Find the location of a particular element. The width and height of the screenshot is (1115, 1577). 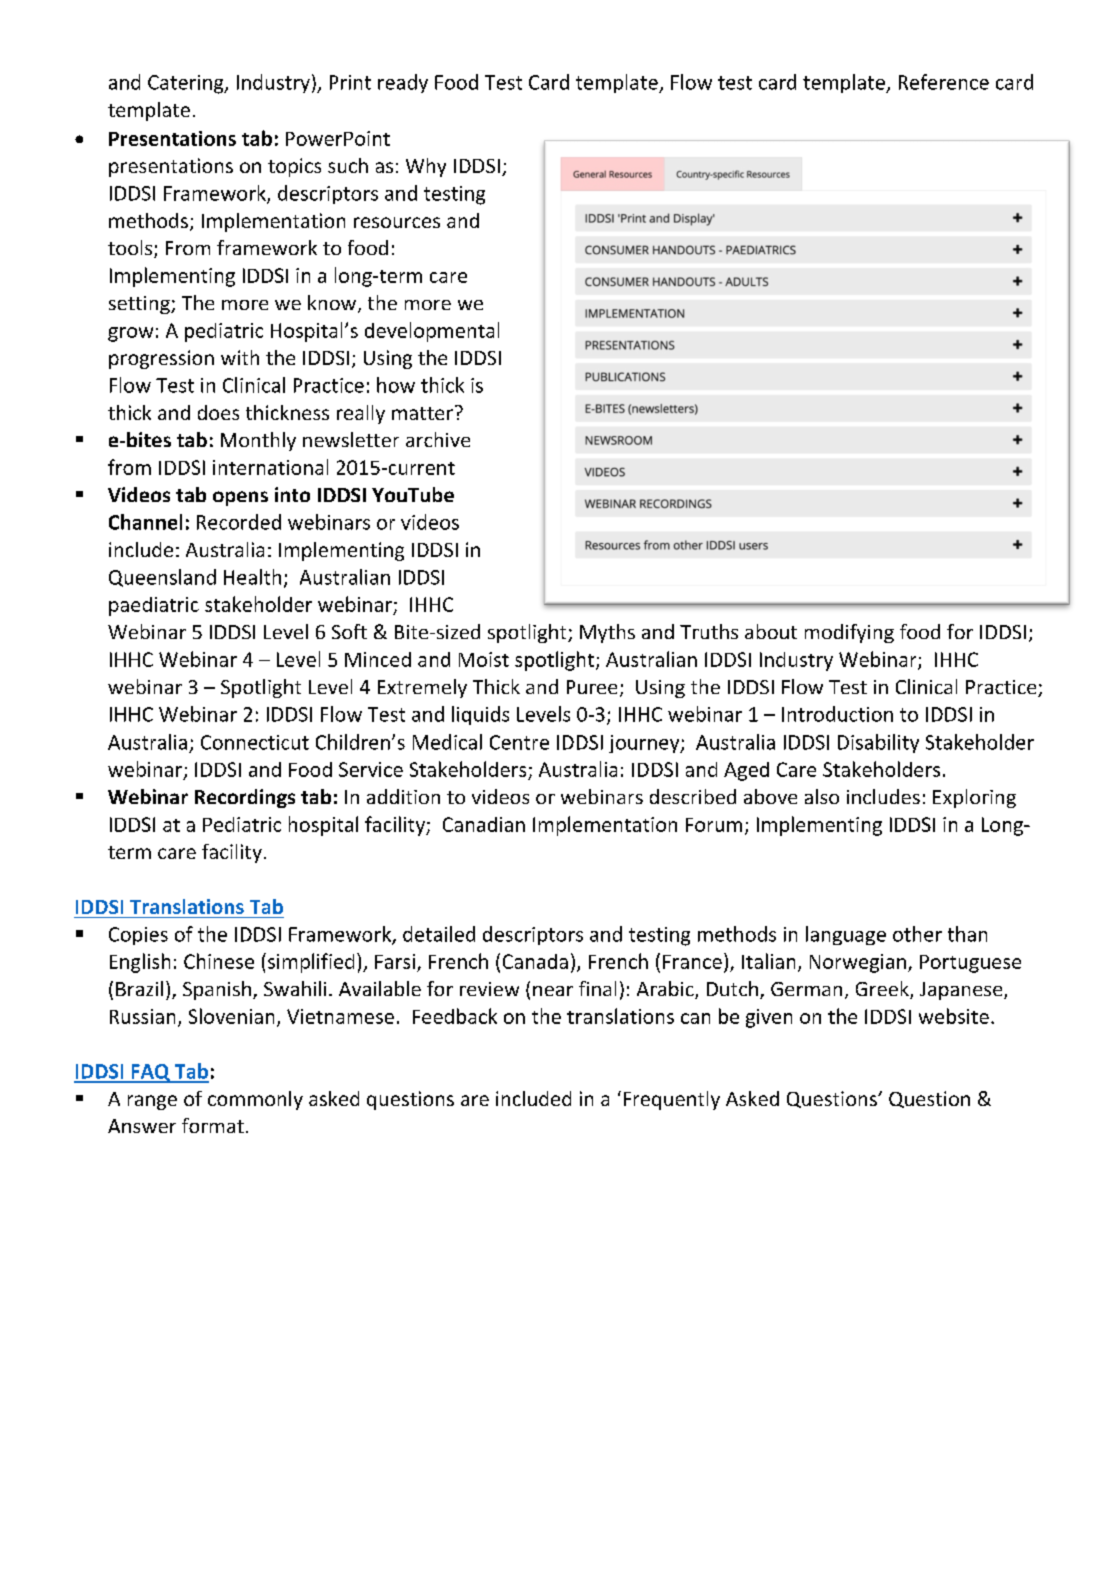

website is located at coordinates (954, 1016).
